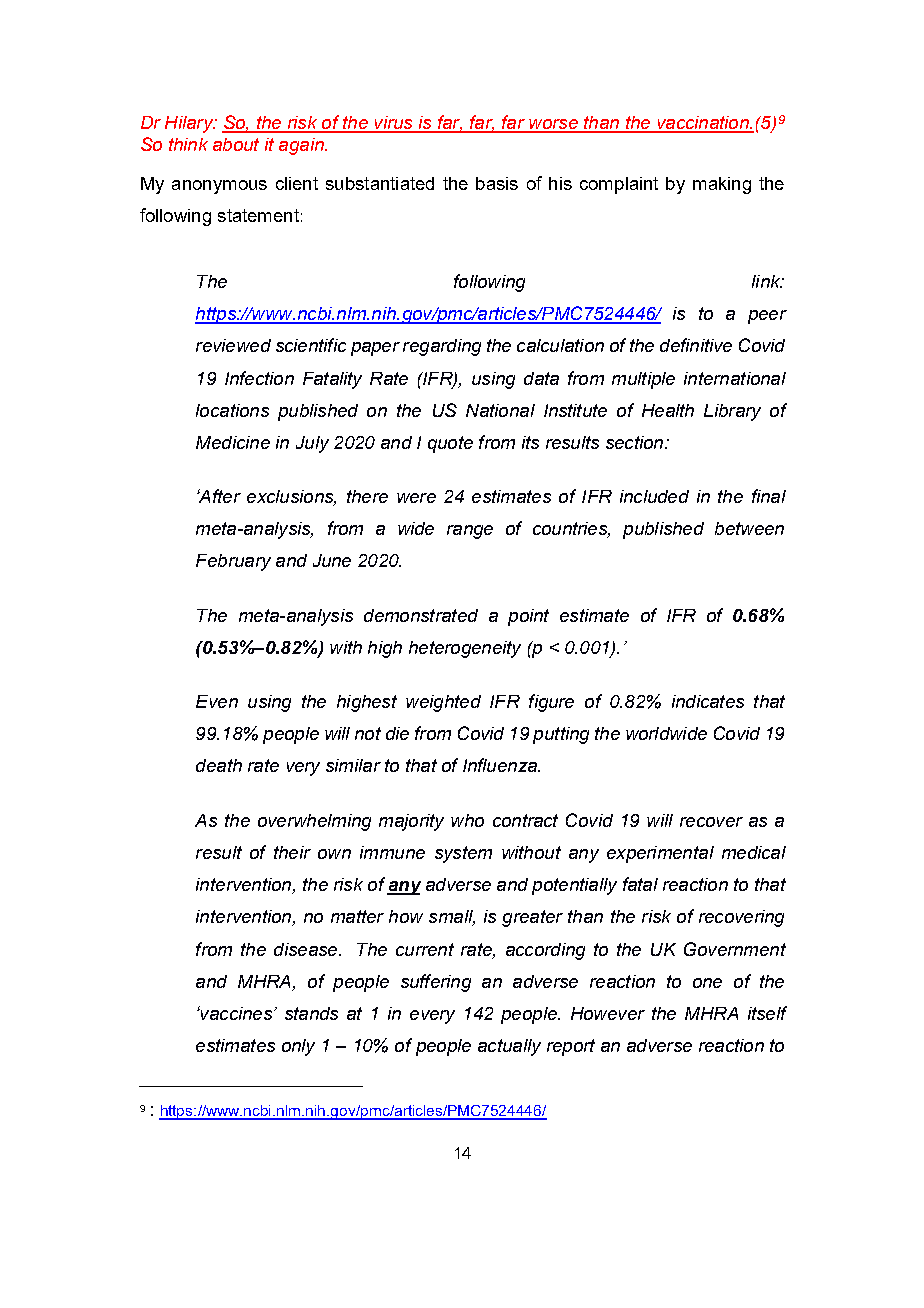 The height and width of the image is (1308, 924). Describe the element at coordinates (292, 852) in the image. I see `their` at that location.
